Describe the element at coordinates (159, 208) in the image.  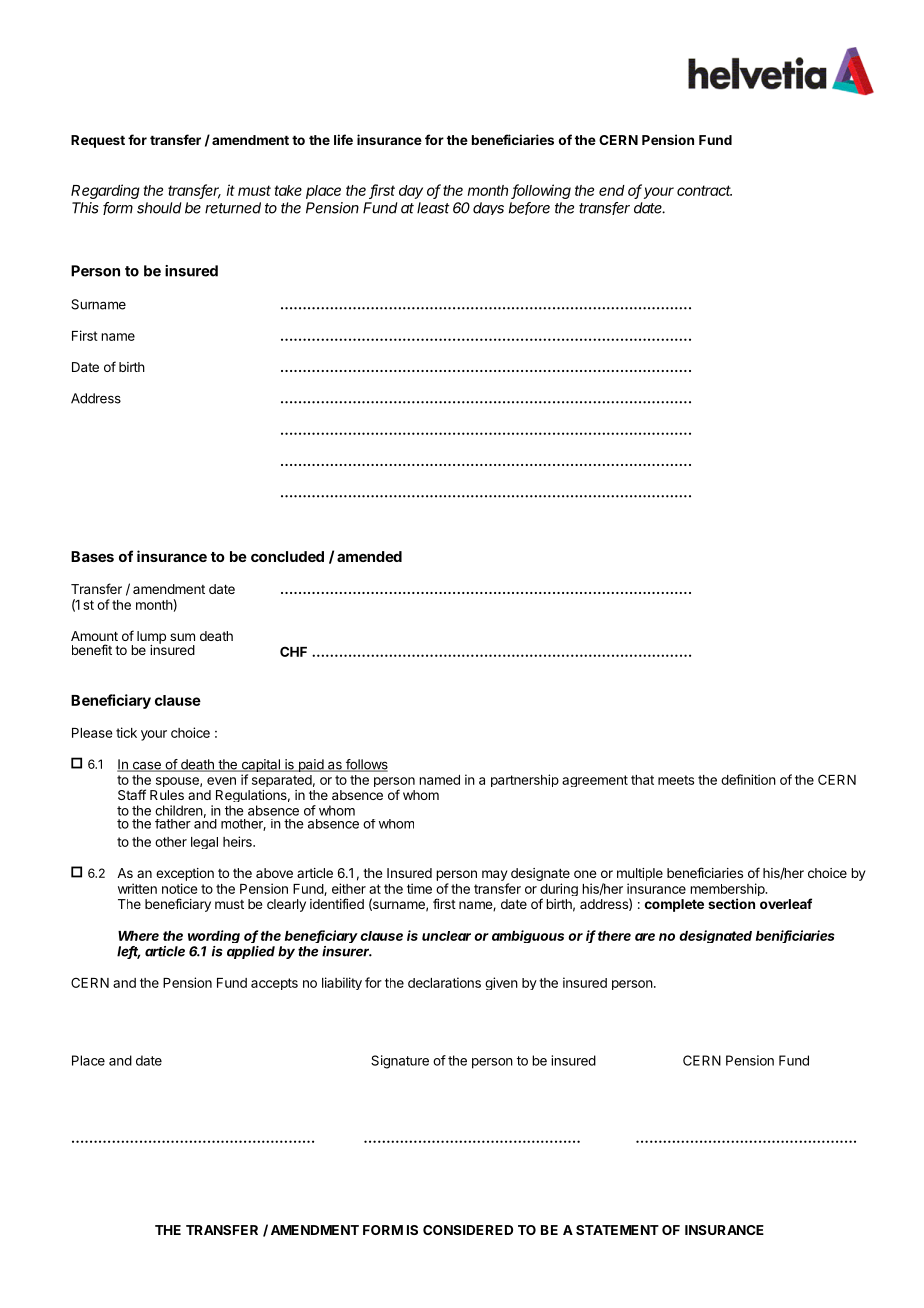
I see `should` at that location.
